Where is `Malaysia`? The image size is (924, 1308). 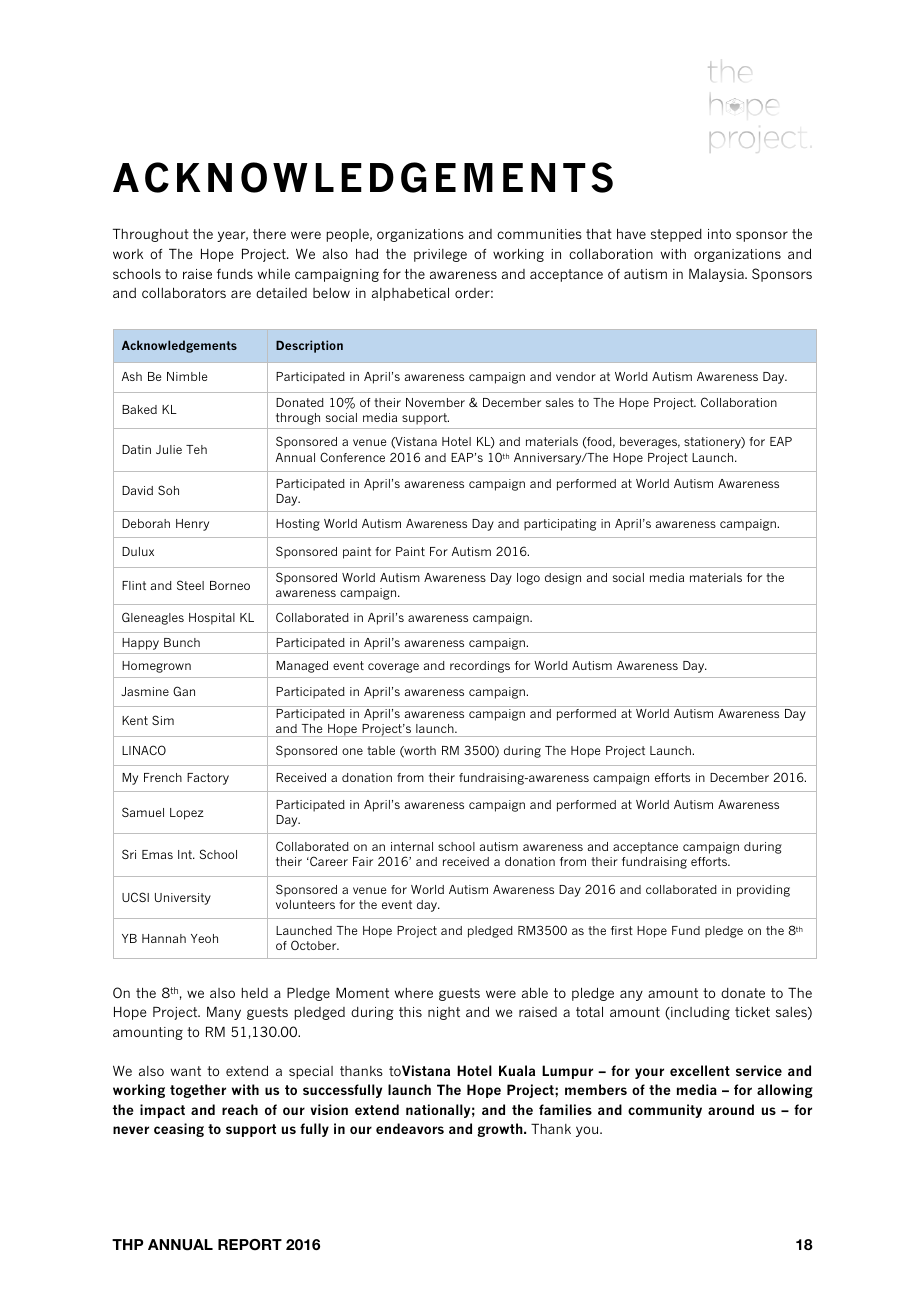 Malaysia is located at coordinates (717, 275).
